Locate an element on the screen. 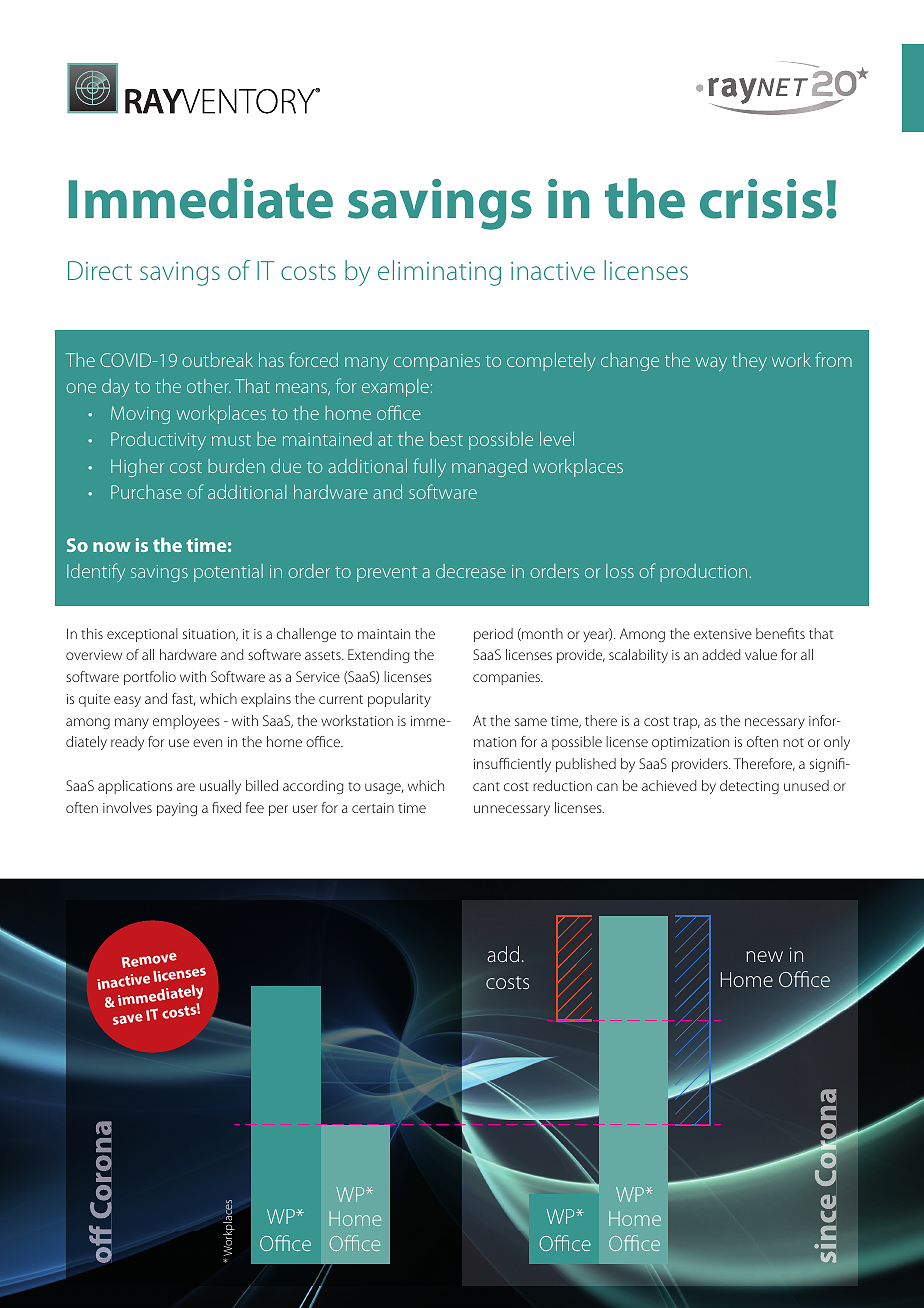  cant is located at coordinates (486, 786).
